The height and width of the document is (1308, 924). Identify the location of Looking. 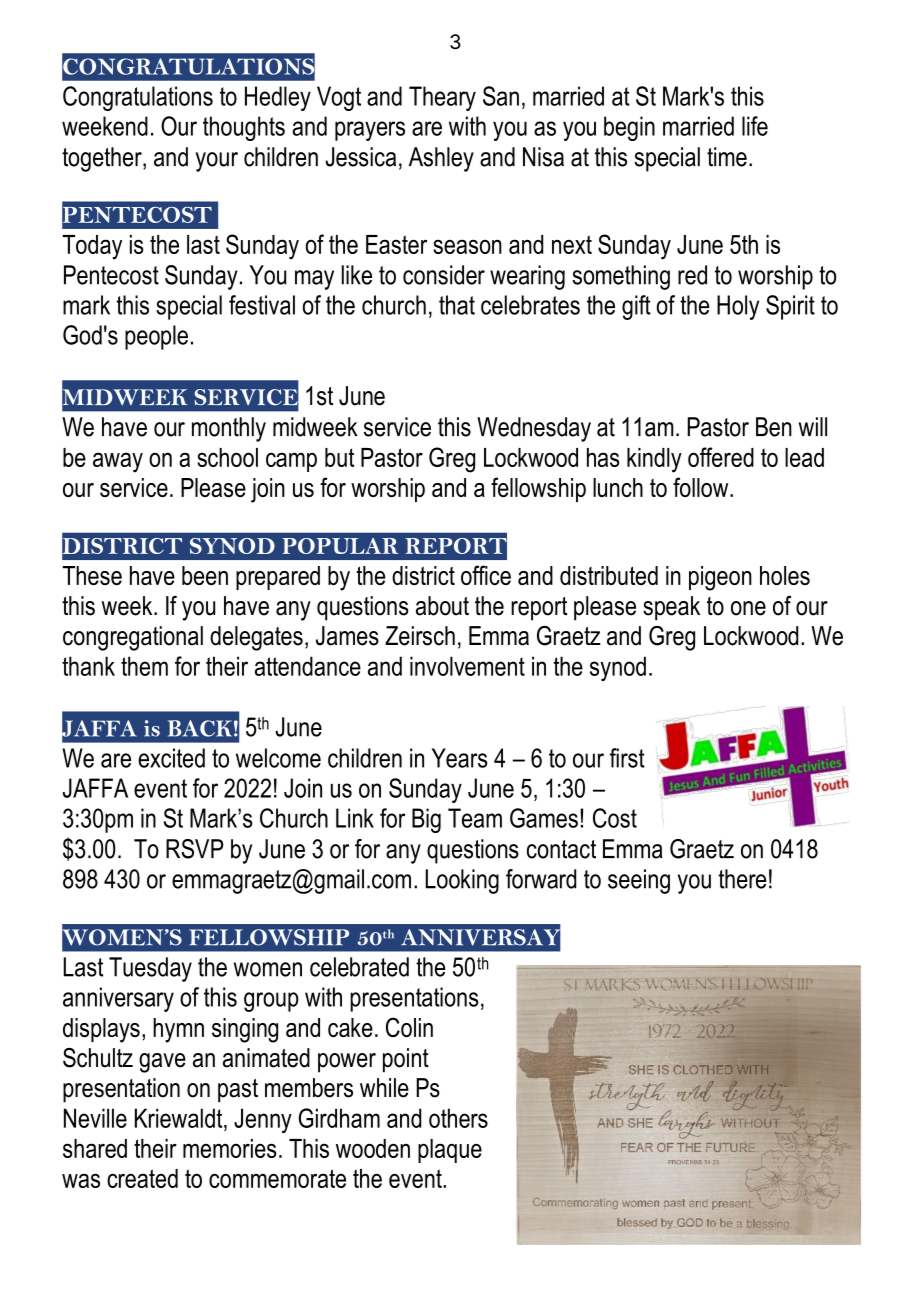
(462, 881).
